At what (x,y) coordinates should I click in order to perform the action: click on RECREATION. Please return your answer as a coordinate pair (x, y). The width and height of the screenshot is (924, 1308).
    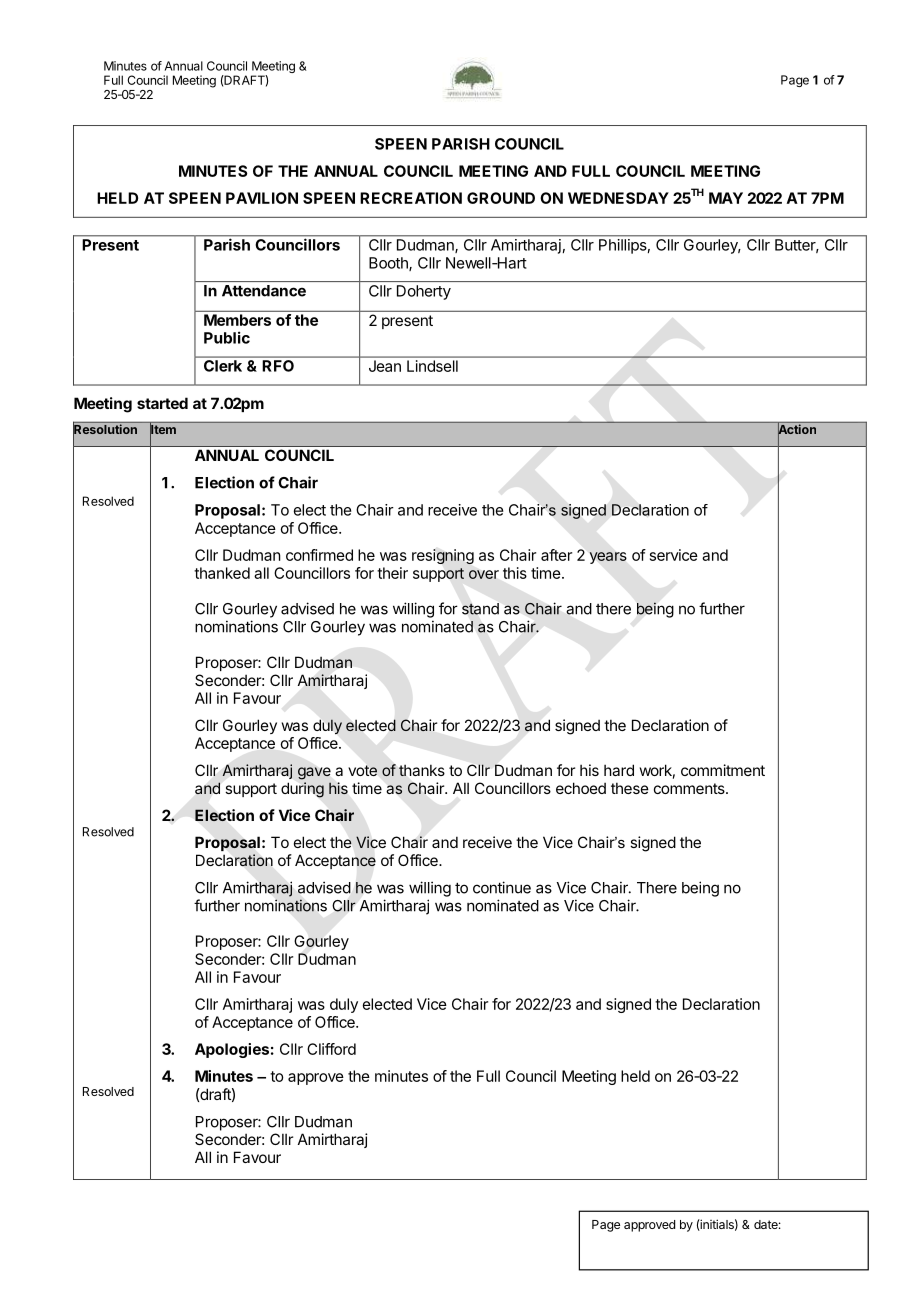
    Looking at the image, I should click on (411, 198).
